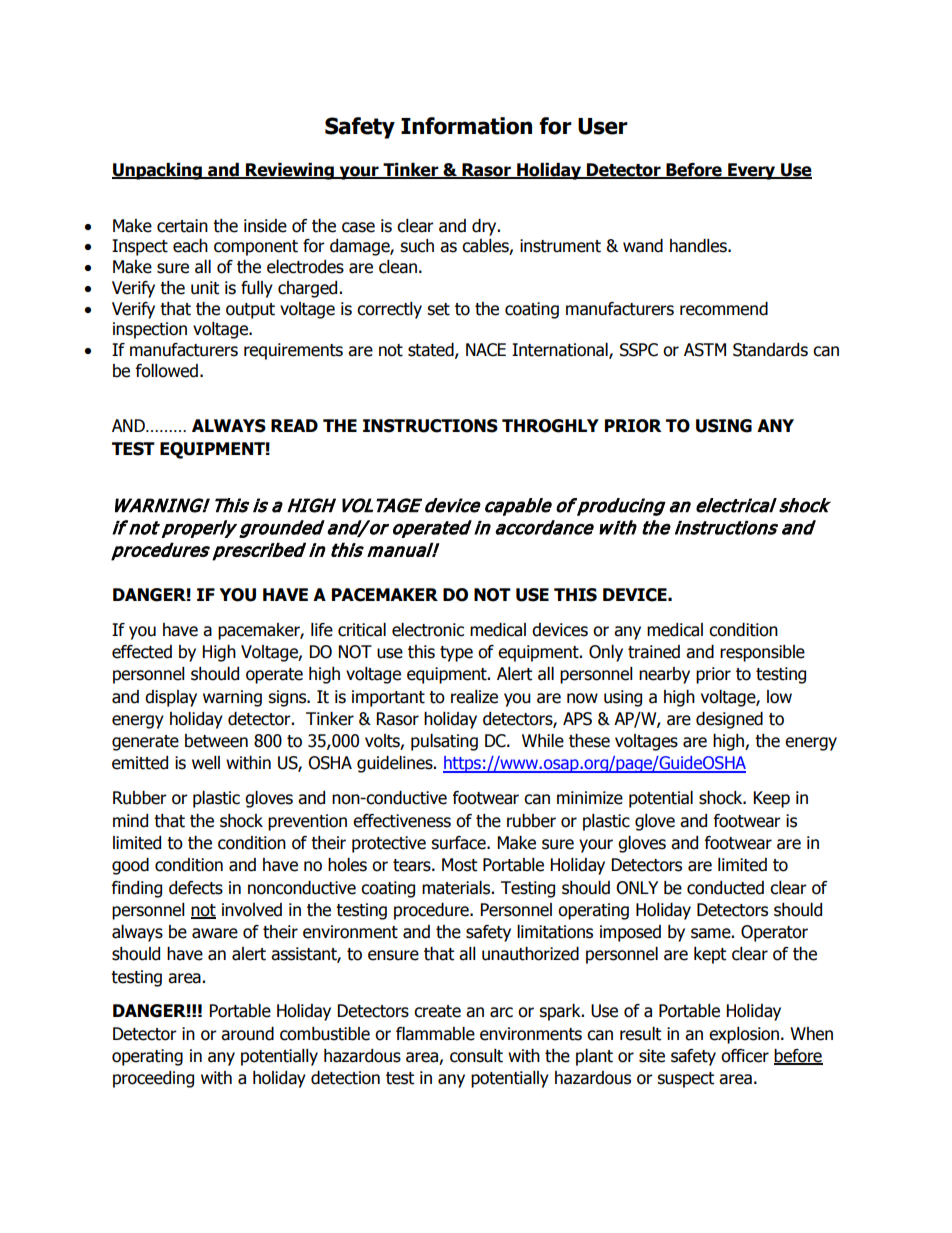  I want to click on consult, so click(476, 1056).
